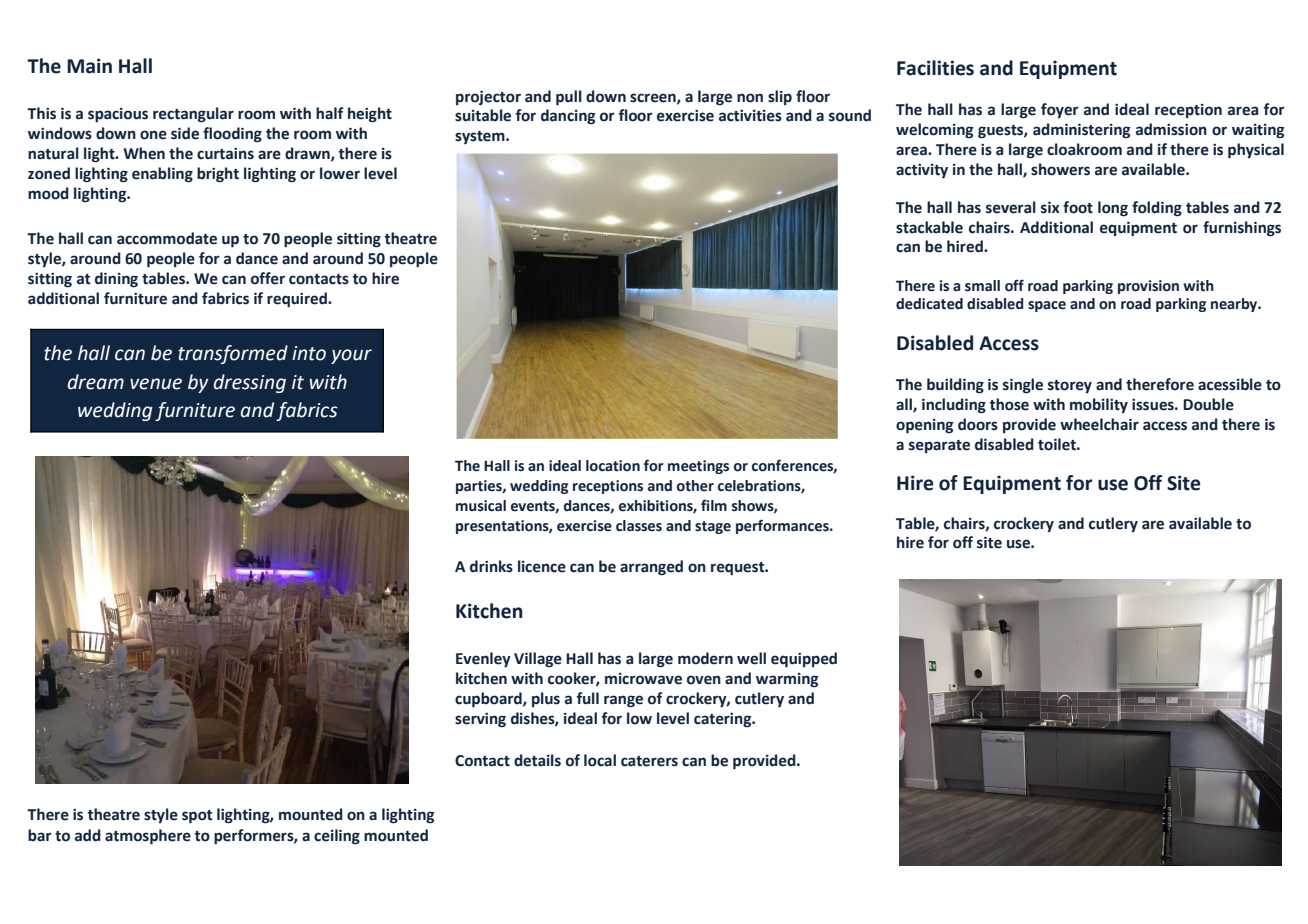 This document has height=924, width=1308. Describe the element at coordinates (193, 115) in the document. I see `rectangular` at that location.
